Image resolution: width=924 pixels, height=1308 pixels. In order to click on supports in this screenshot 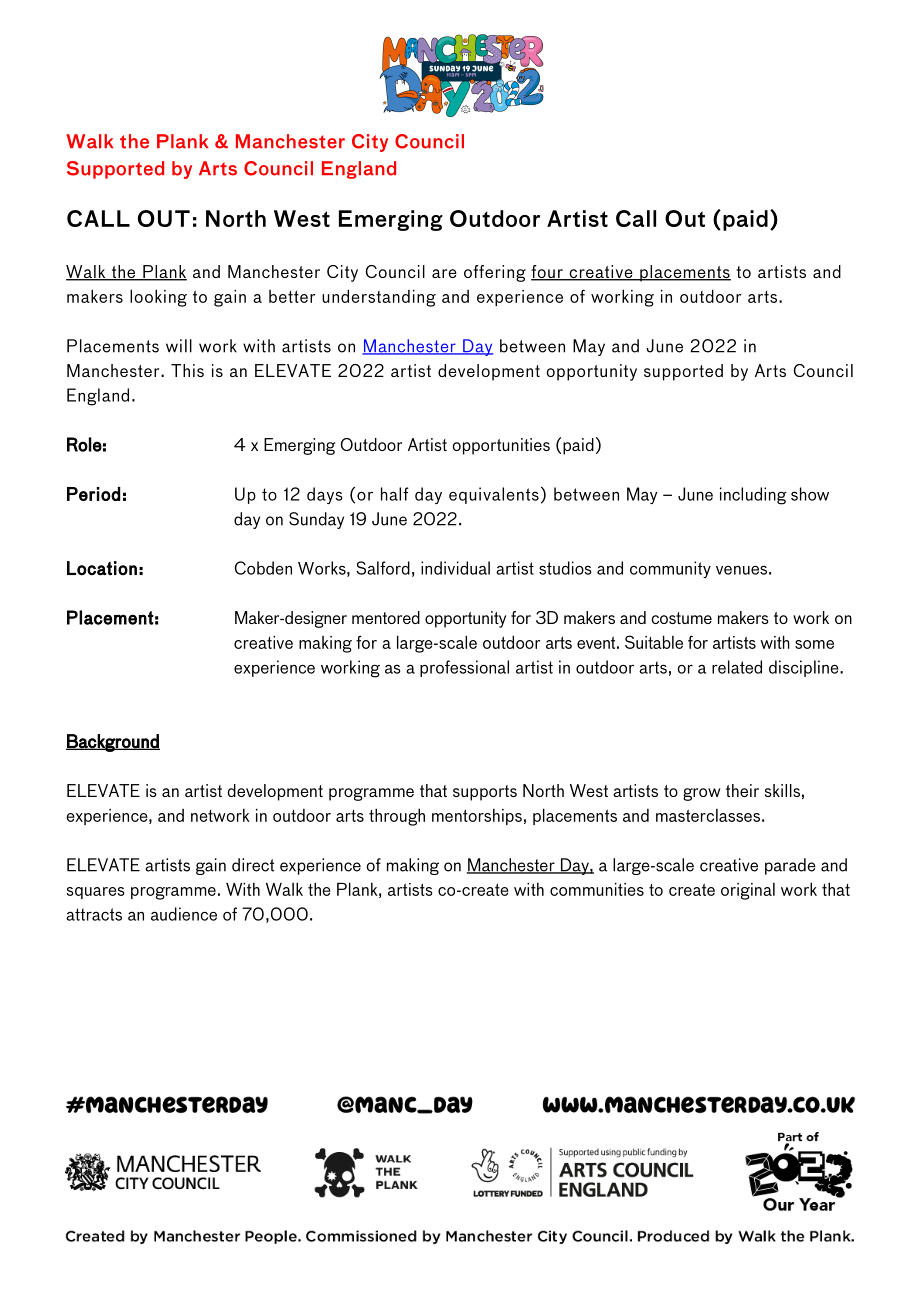, I will do `click(485, 793)`.
